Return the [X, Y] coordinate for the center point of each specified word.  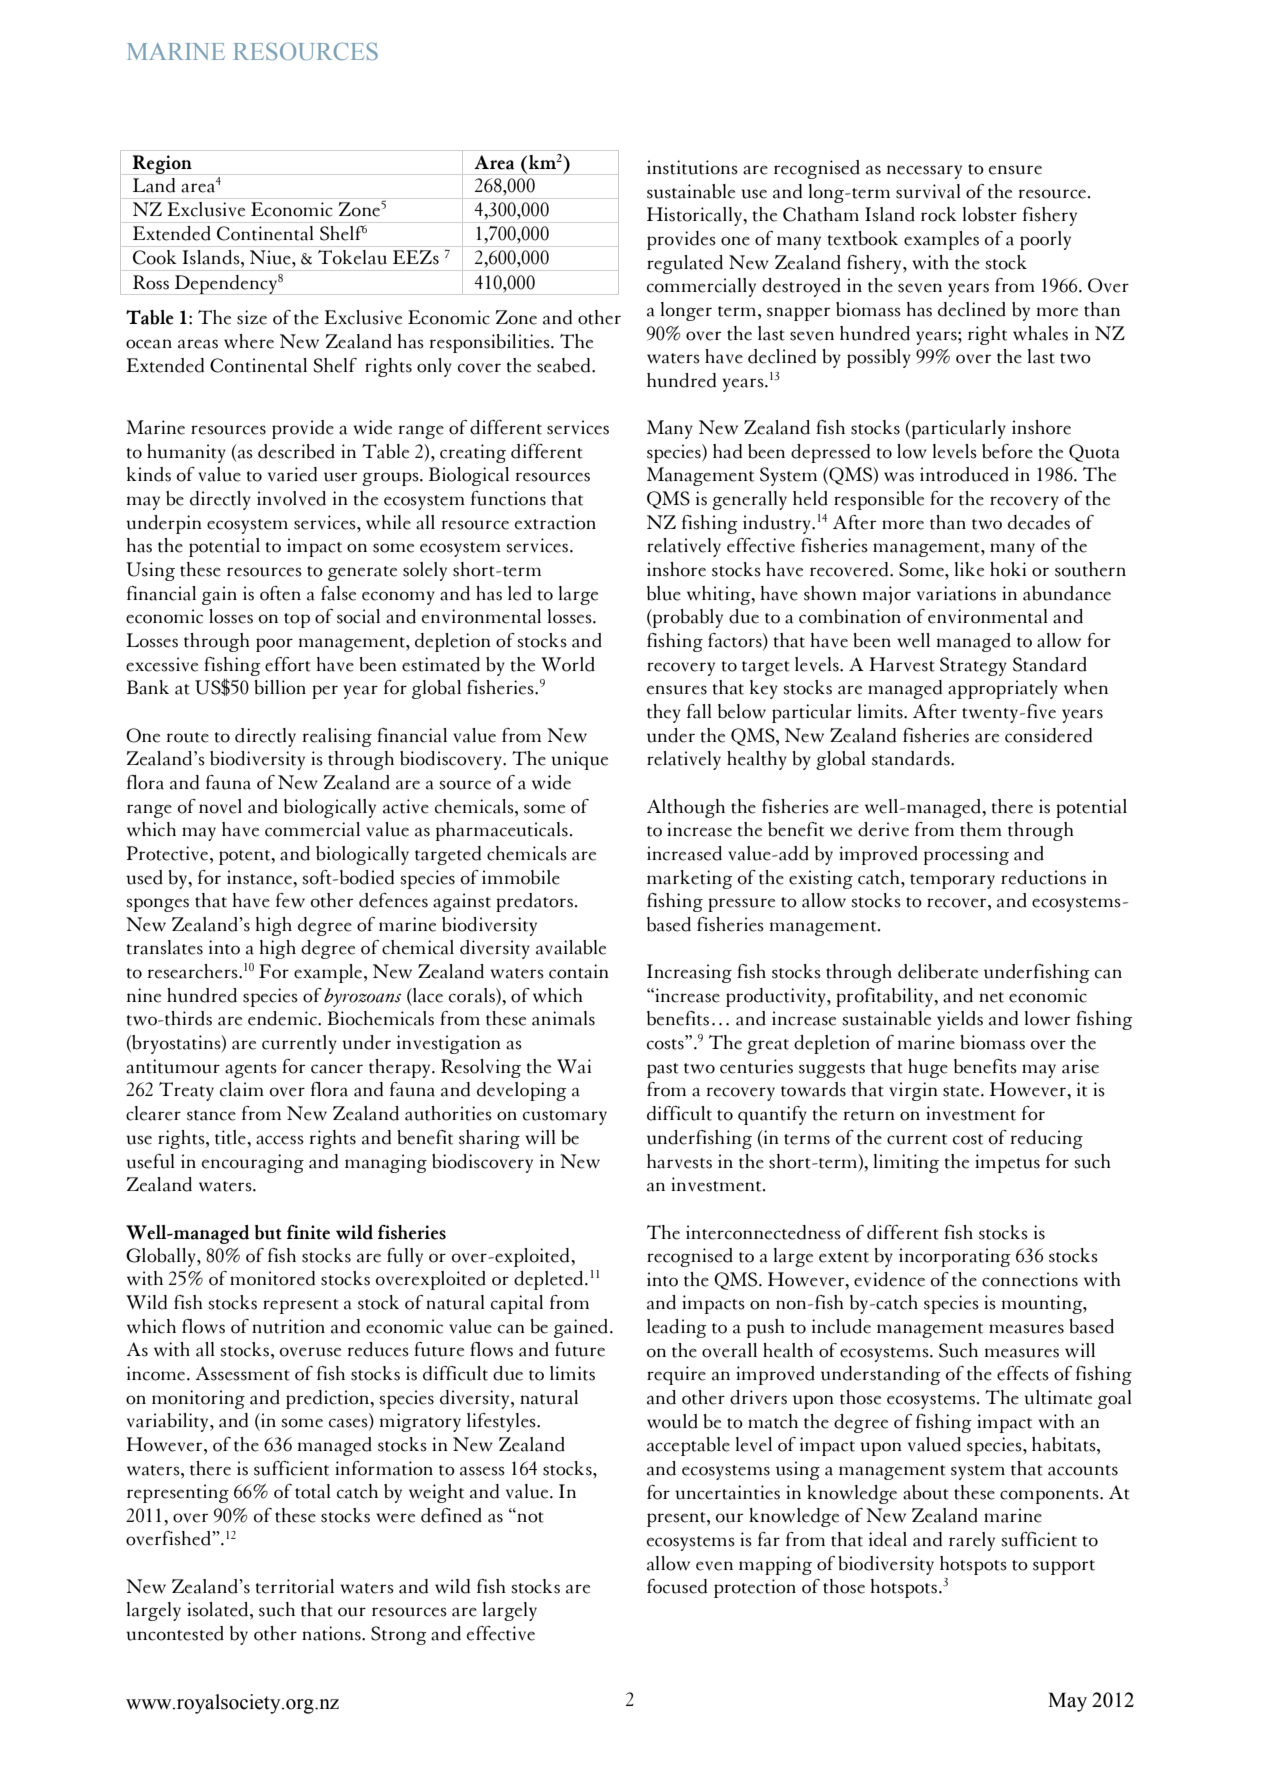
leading [677, 1328]
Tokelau [352, 257]
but [268, 1232]
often [280, 593]
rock [939, 214]
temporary [952, 881]
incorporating [955, 1257]
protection [755, 1588]
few [290, 900]
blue [664, 593]
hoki [1008, 569]
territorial [295, 1586]
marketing [690, 879]
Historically [695, 216]
